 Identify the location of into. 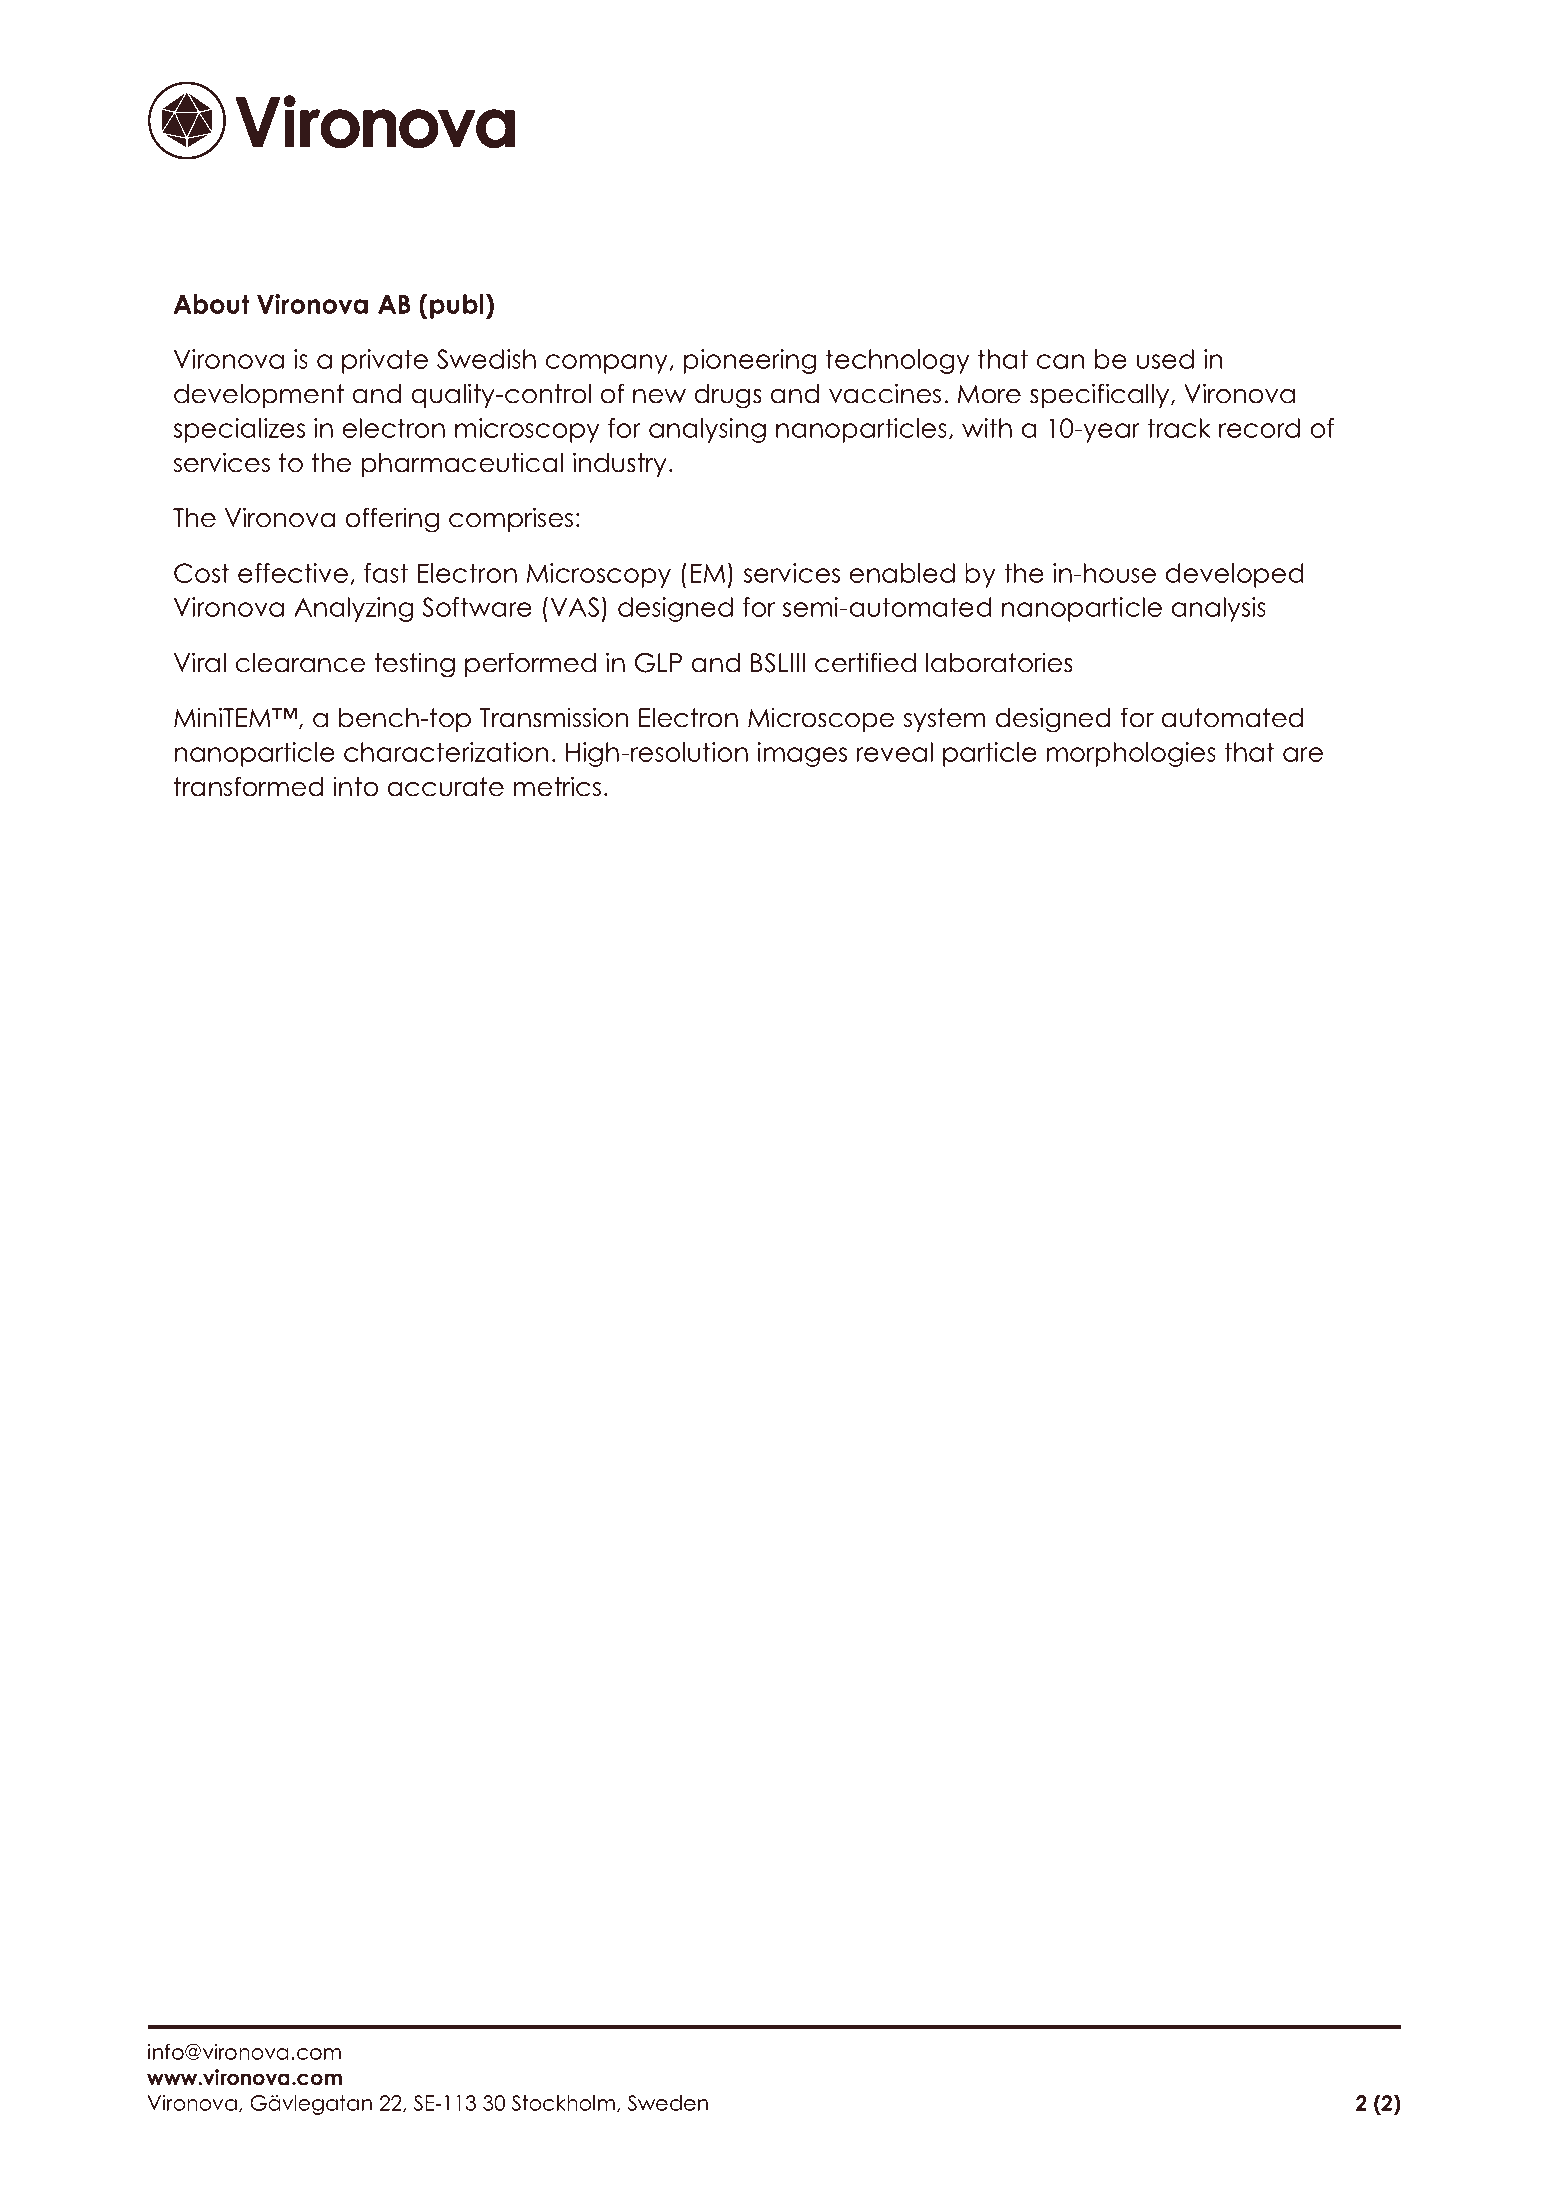
(355, 786).
